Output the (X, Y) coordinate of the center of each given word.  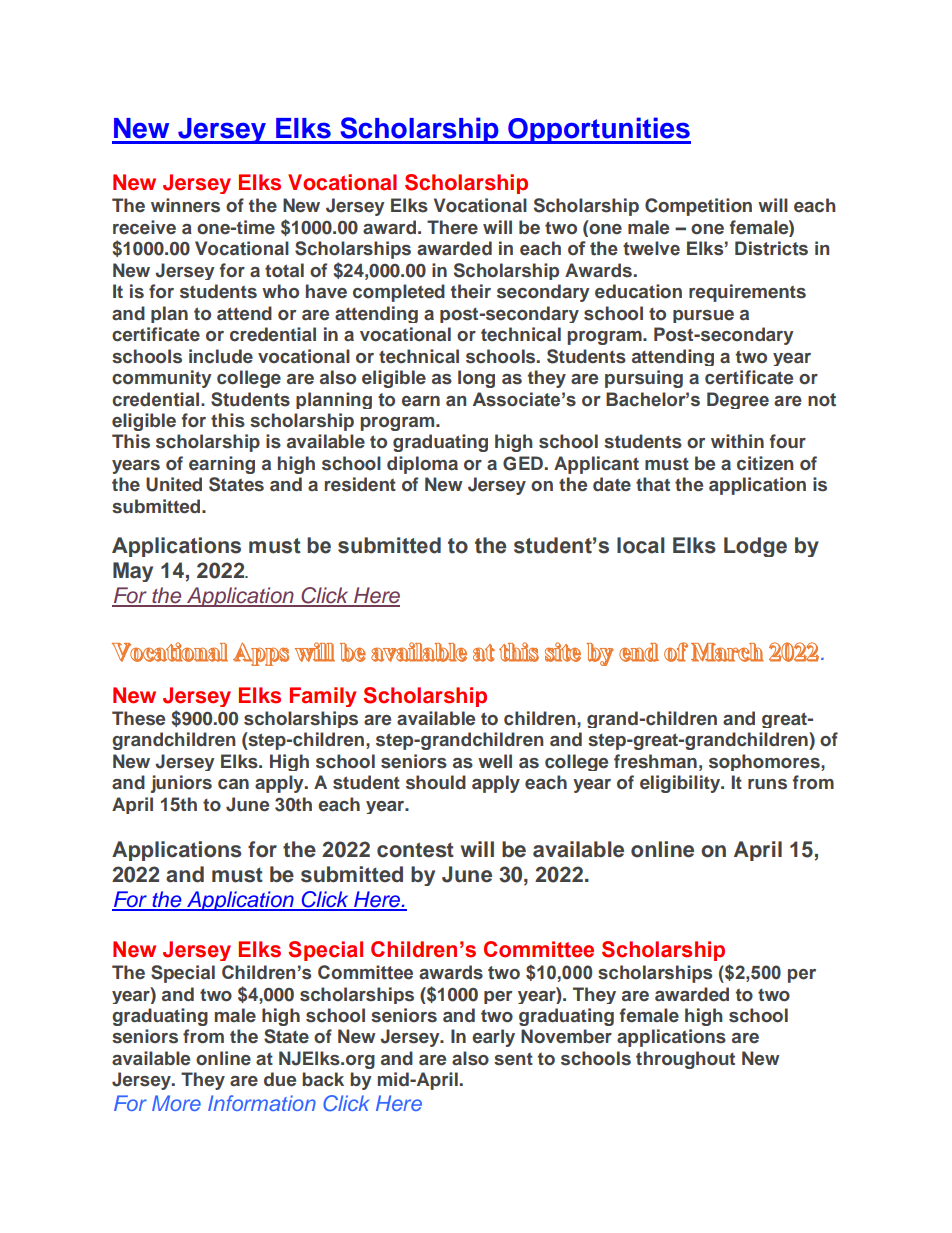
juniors (181, 784)
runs (767, 784)
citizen (765, 463)
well (495, 761)
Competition (698, 207)
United (174, 484)
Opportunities (598, 130)
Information (262, 1103)
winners (185, 205)
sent (513, 1059)
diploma (422, 465)
